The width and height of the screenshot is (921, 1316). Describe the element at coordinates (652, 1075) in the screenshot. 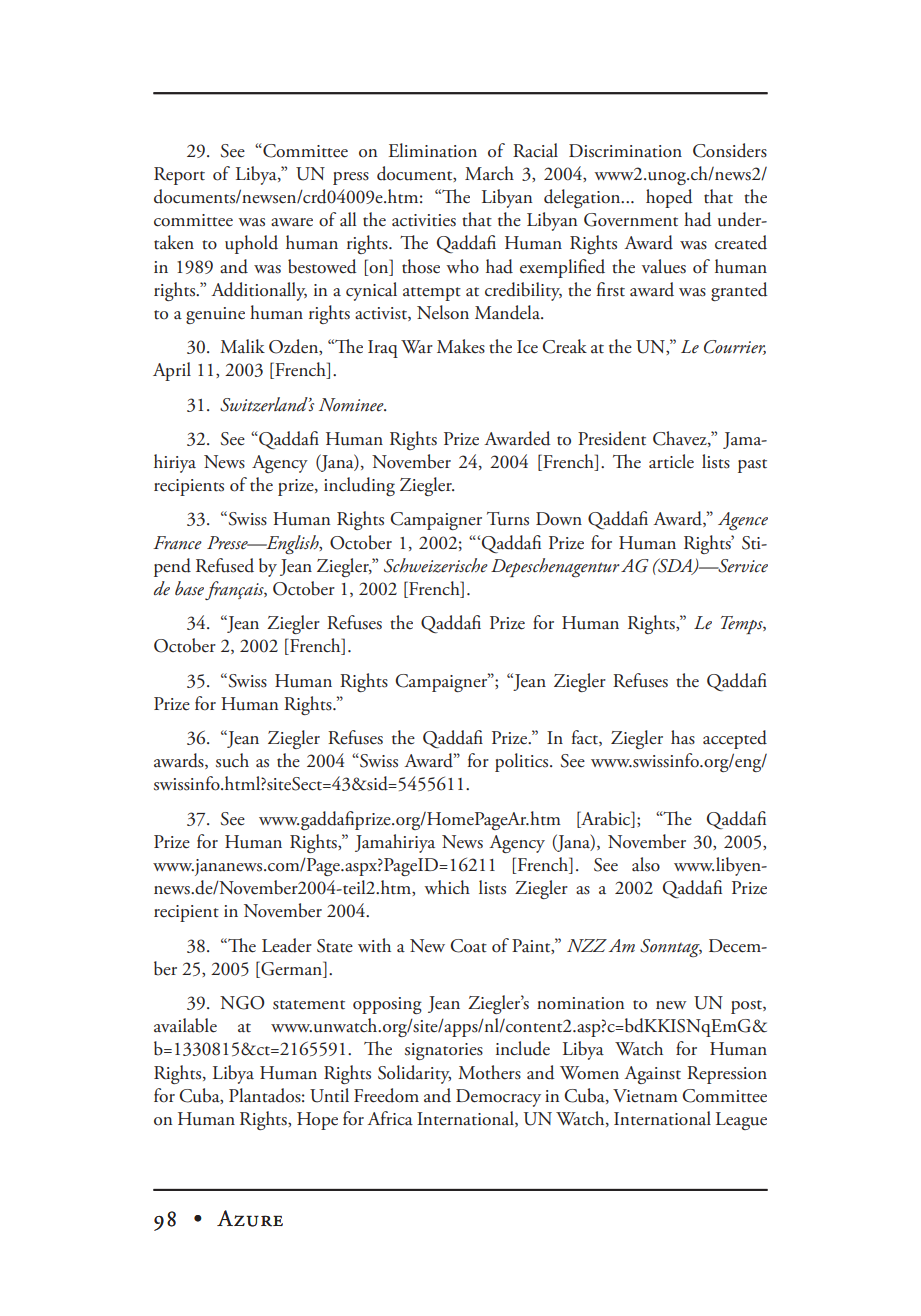

I see `Against` at that location.
